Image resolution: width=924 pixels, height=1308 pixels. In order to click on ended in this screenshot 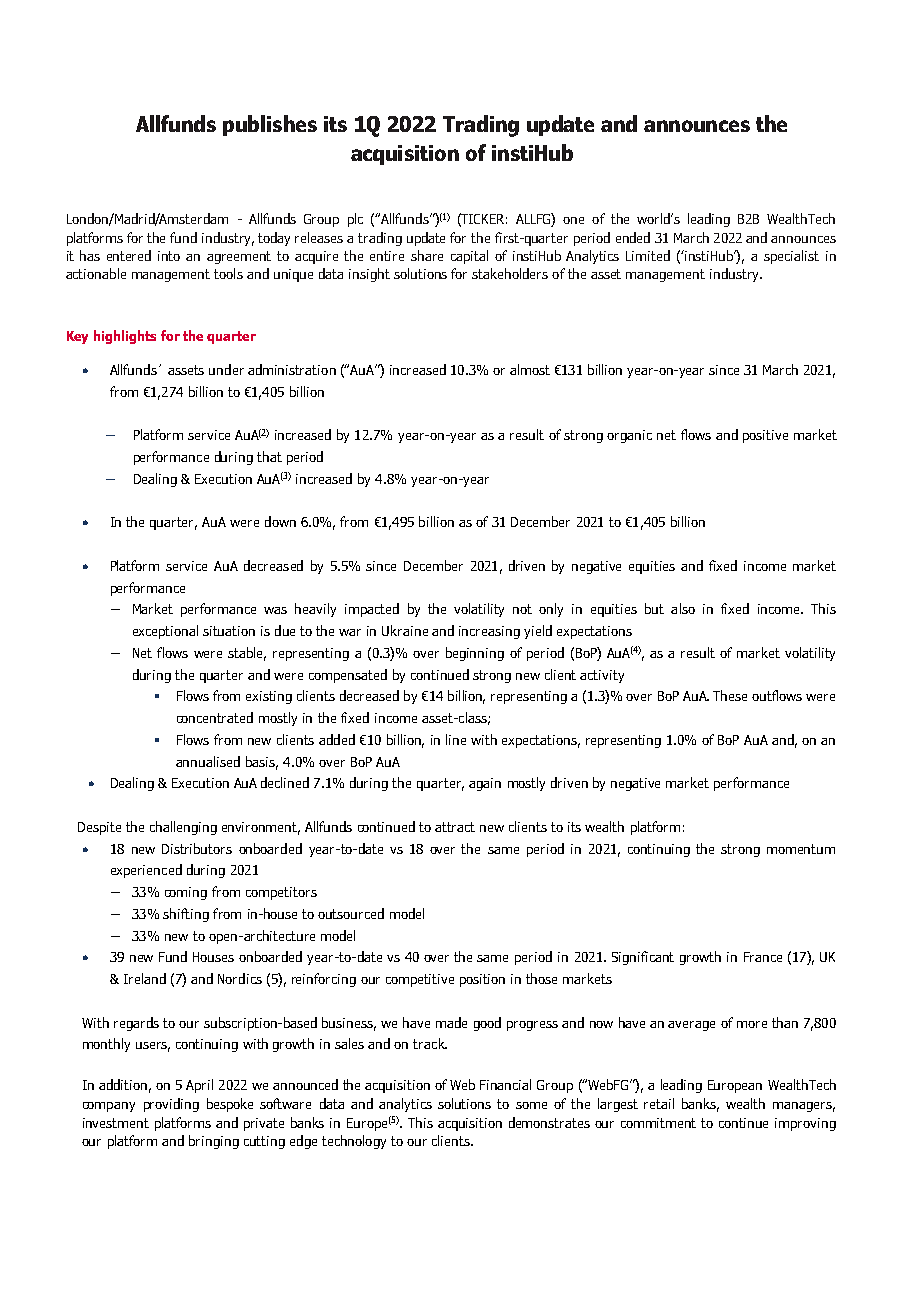, I will do `click(633, 237)`.
